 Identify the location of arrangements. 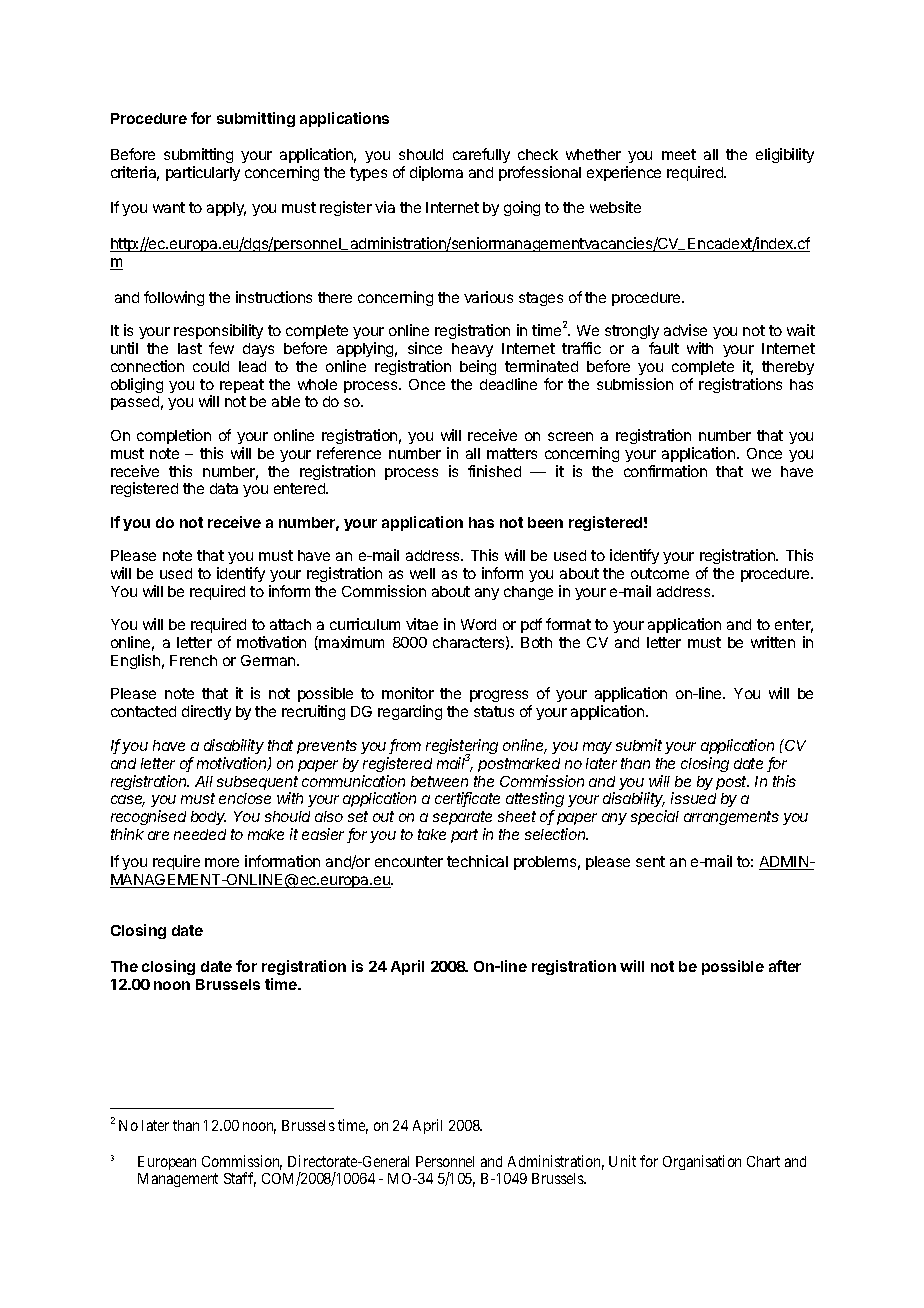
(731, 818).
